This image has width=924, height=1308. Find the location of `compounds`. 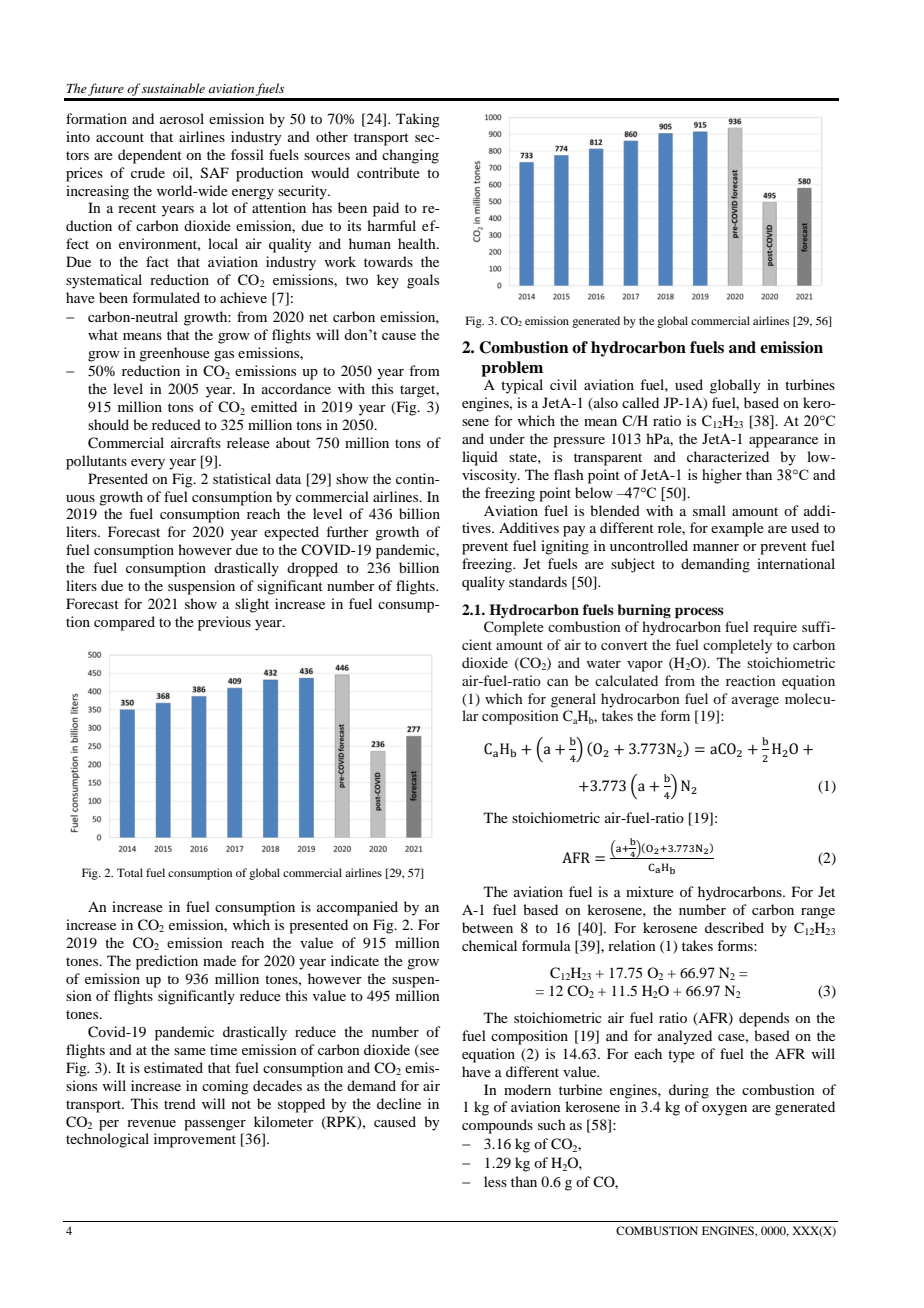

compounds is located at coordinates (497, 1126).
